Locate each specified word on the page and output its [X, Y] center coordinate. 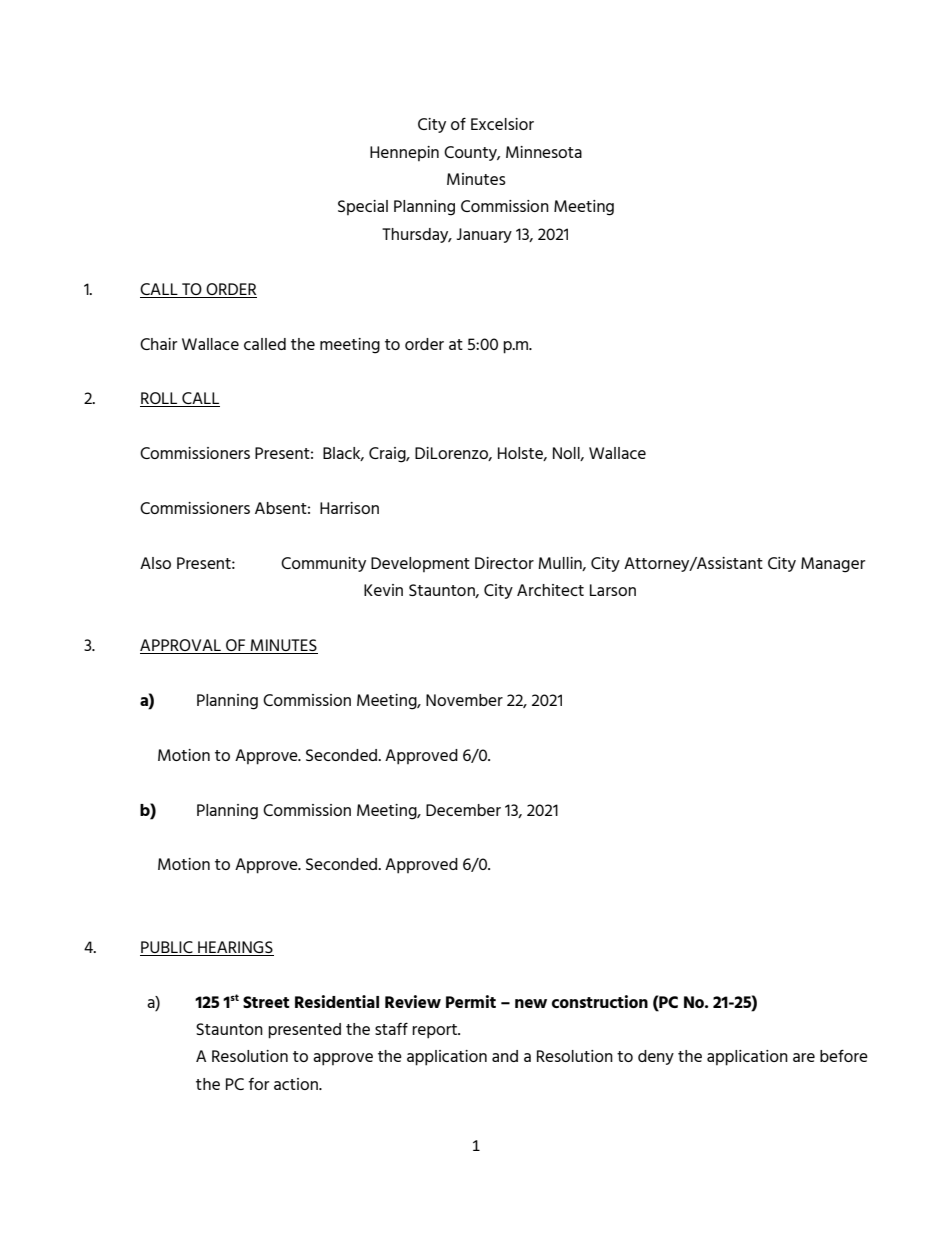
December [463, 810]
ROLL [160, 399]
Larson [613, 590]
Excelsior [502, 124]
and [505, 1056]
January [484, 235]
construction [600, 1001]
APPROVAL [181, 646]
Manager [833, 565]
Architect [550, 590]
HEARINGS [235, 947]
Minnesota [544, 152]
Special [363, 207]
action [297, 1084]
